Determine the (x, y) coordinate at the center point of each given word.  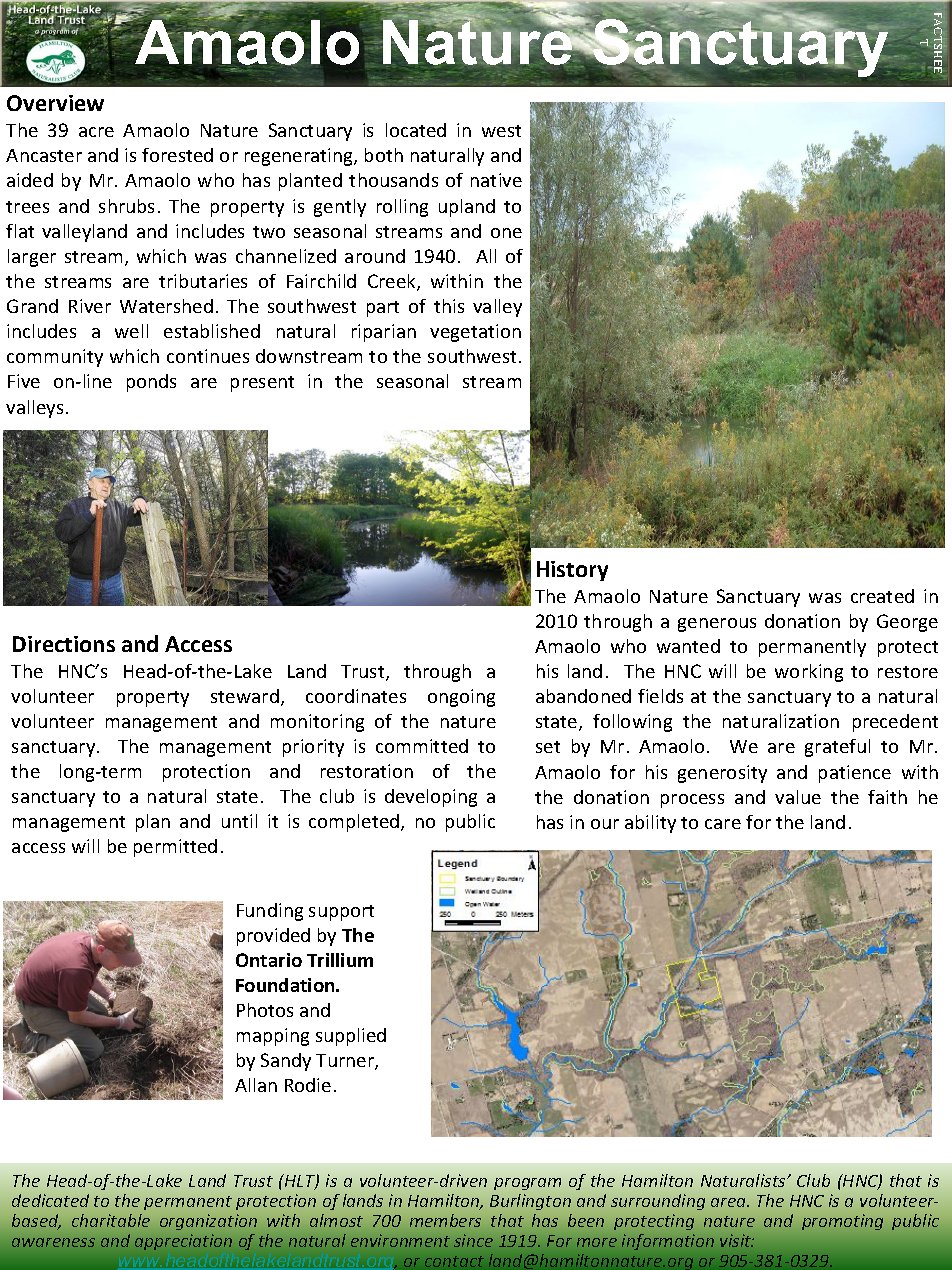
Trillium (340, 960)
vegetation (475, 333)
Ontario (269, 960)
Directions (64, 644)
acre (96, 132)
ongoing (461, 698)
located (416, 130)
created (882, 596)
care (723, 824)
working (809, 673)
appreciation (183, 1242)
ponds (151, 383)
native (496, 180)
